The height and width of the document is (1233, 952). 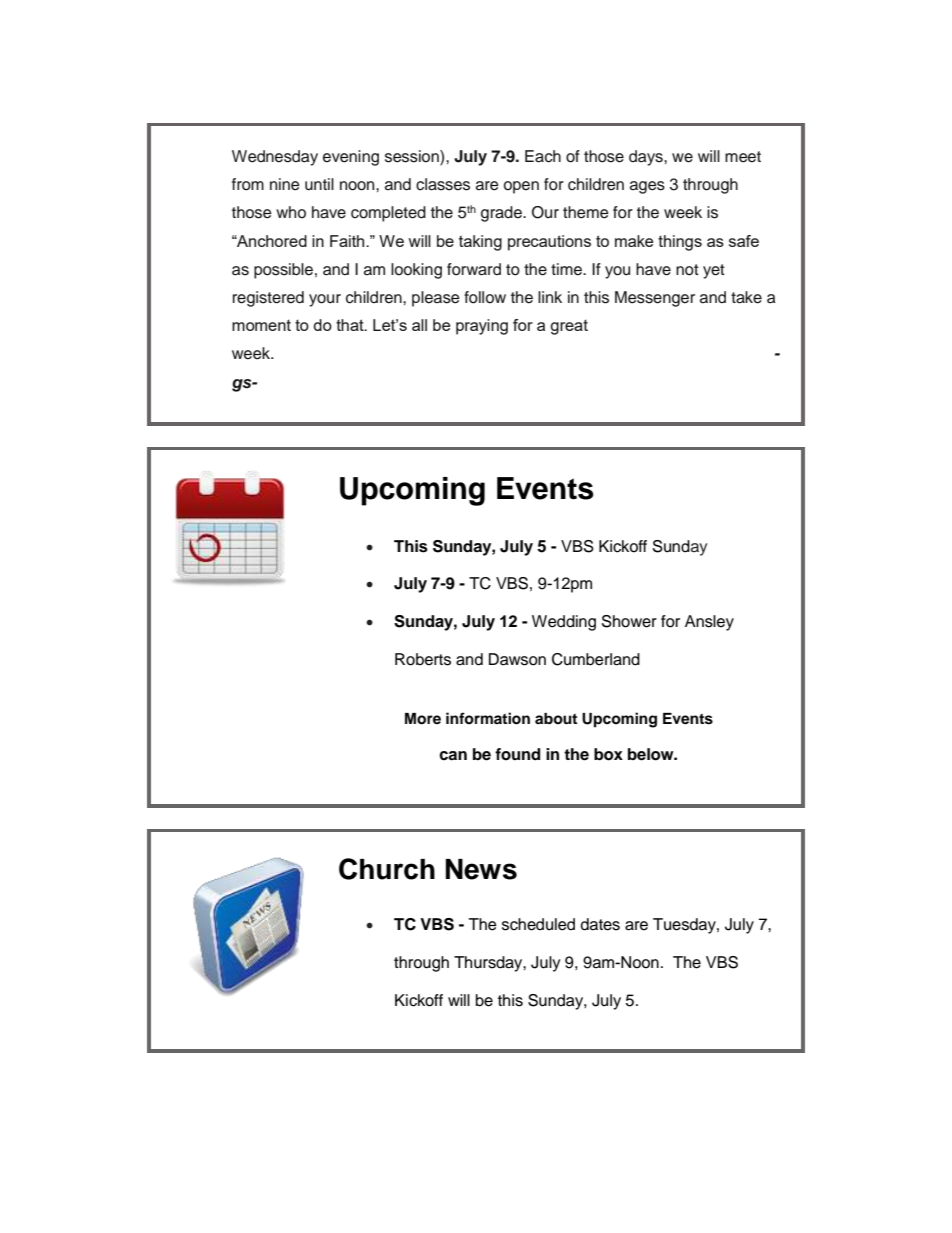 I want to click on News, so click(x=481, y=869).
